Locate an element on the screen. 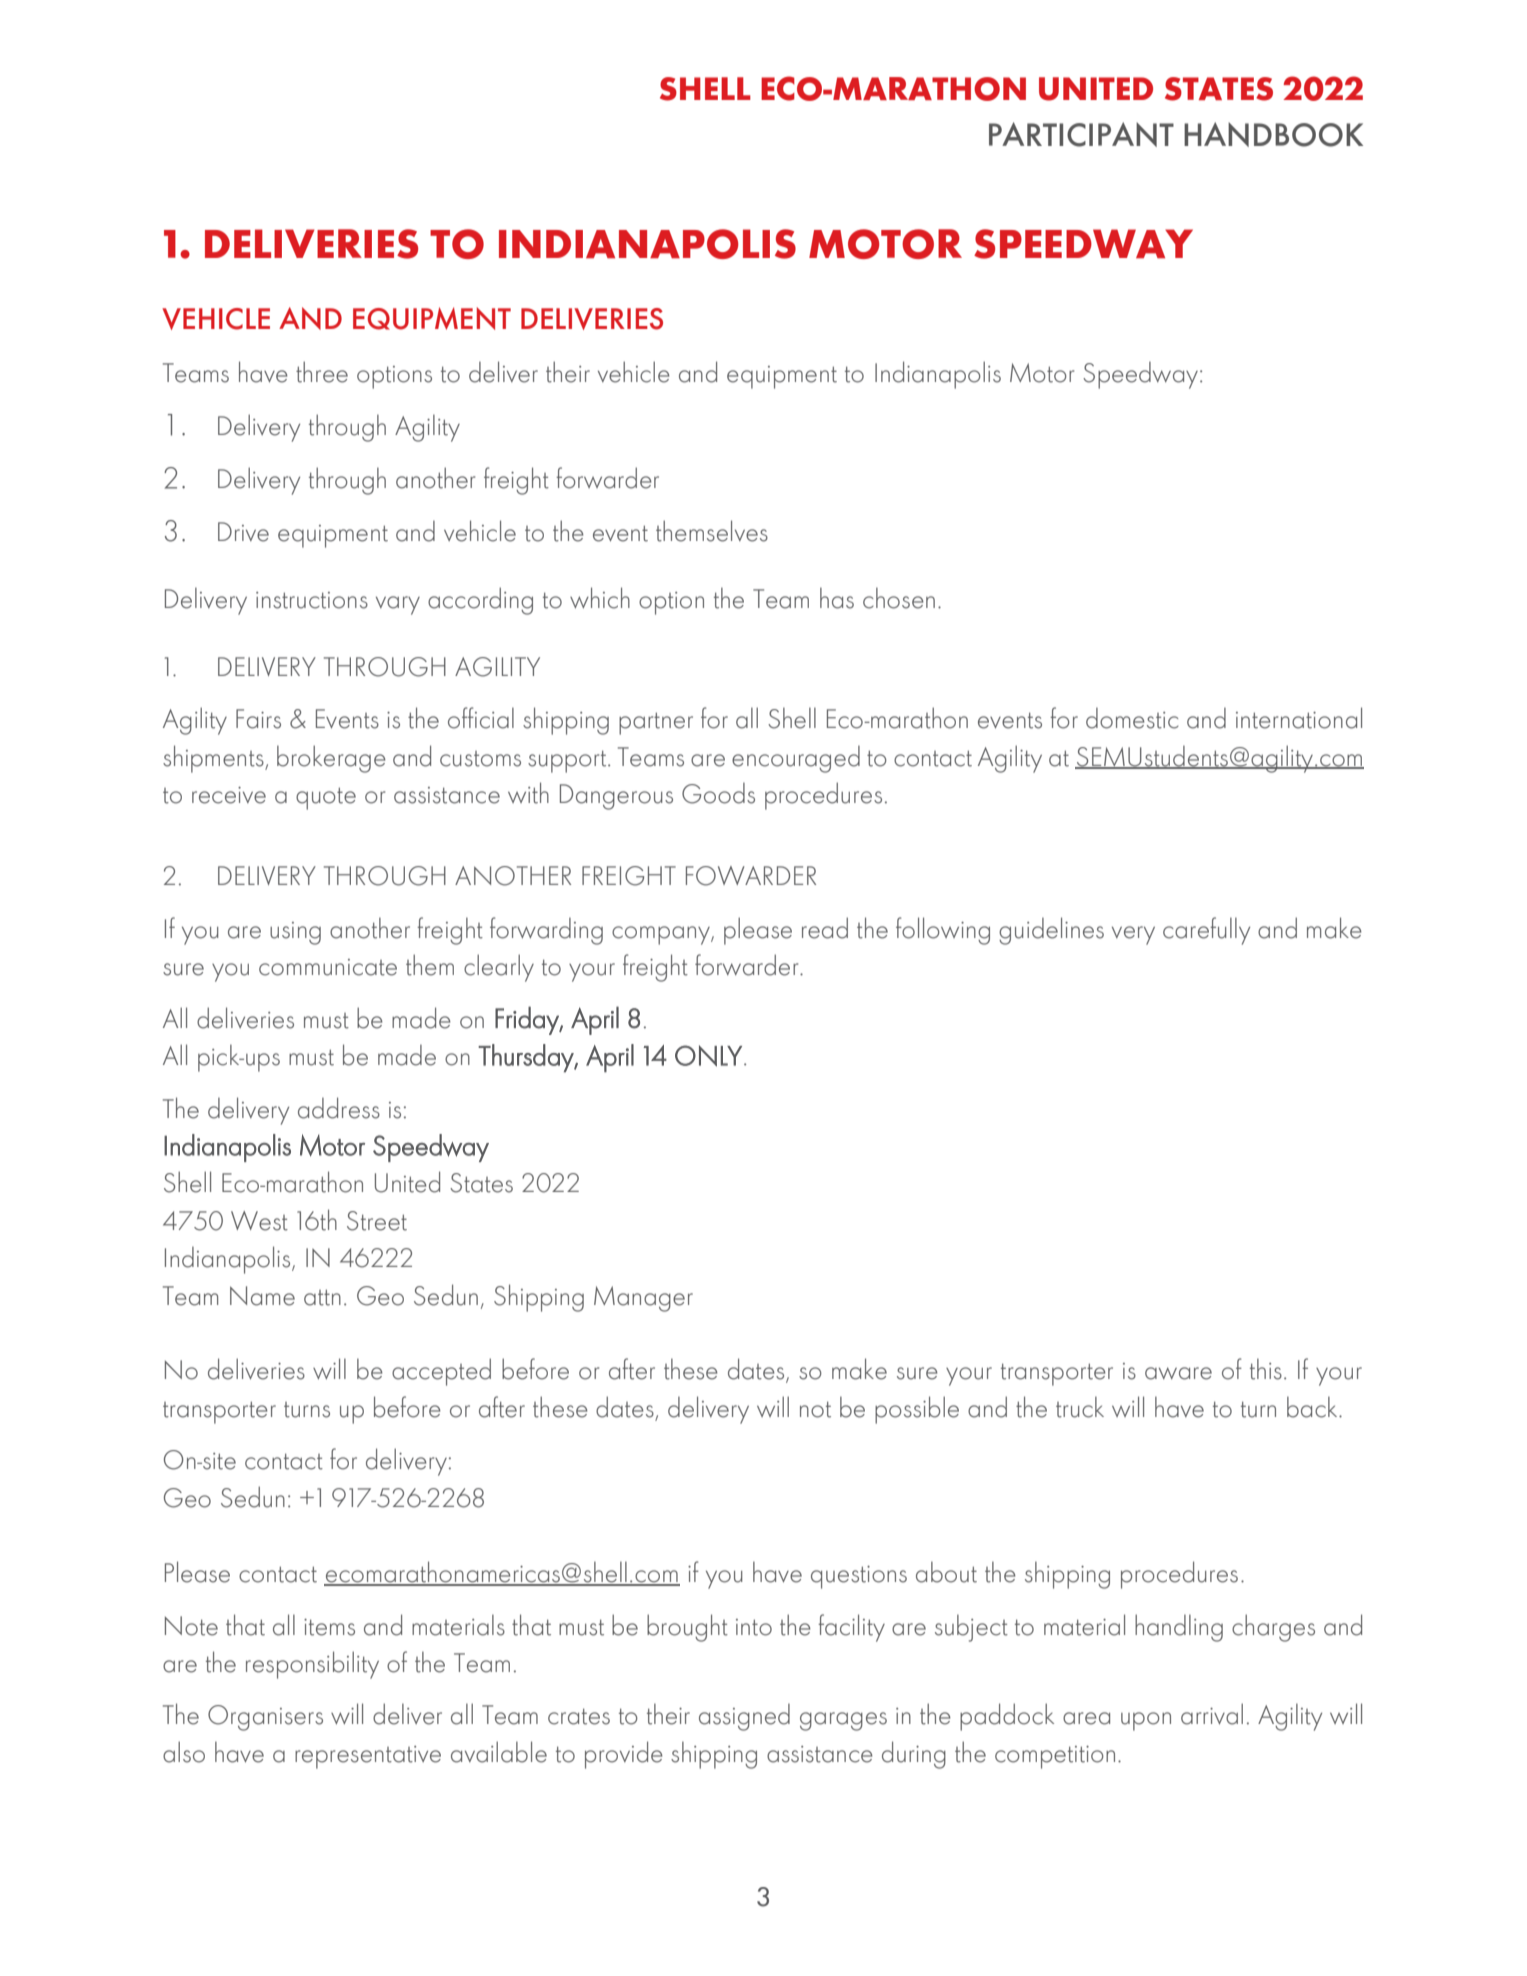  arrival is located at coordinates (1212, 1714).
